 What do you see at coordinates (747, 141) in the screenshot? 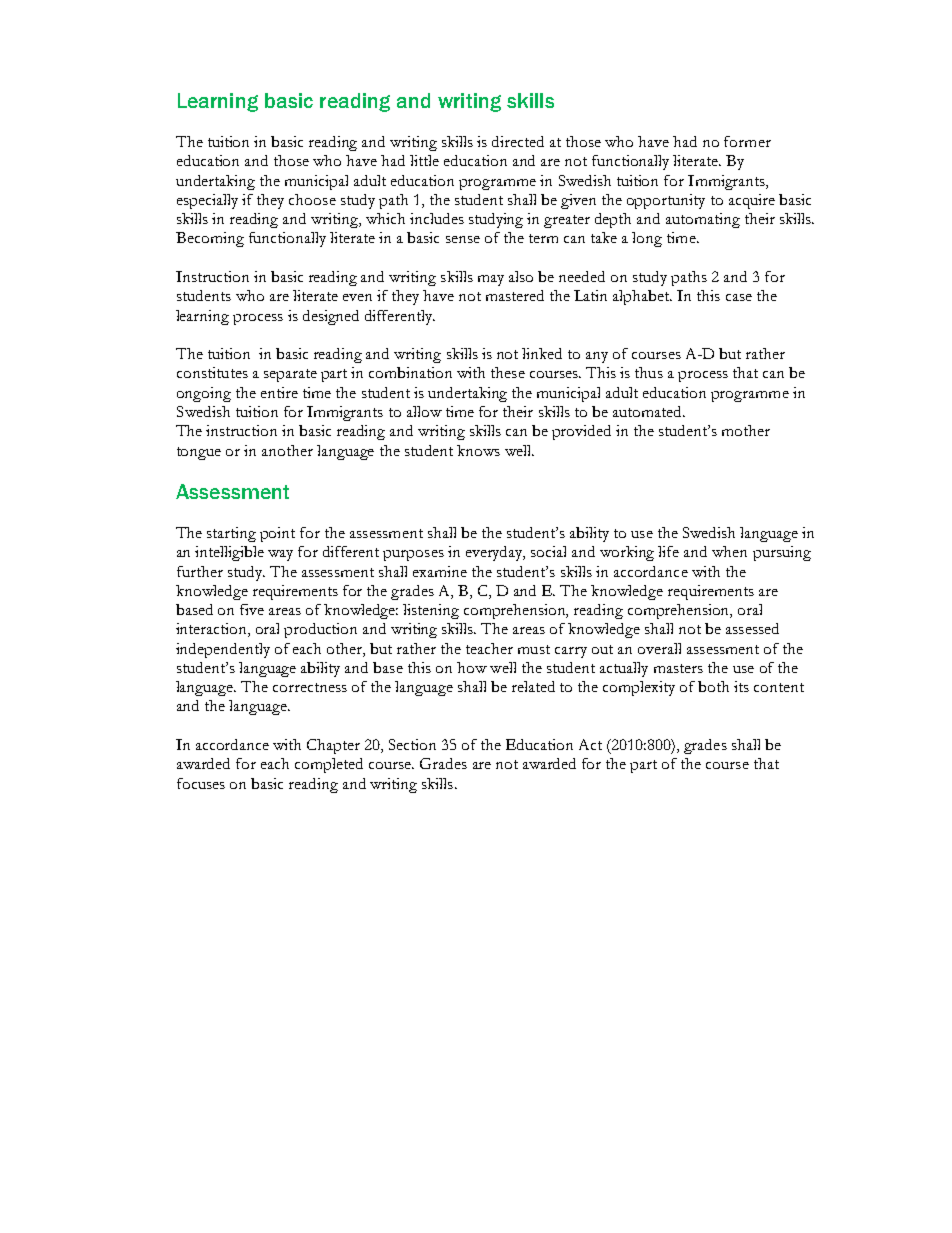
I see `former` at bounding box center [747, 141].
